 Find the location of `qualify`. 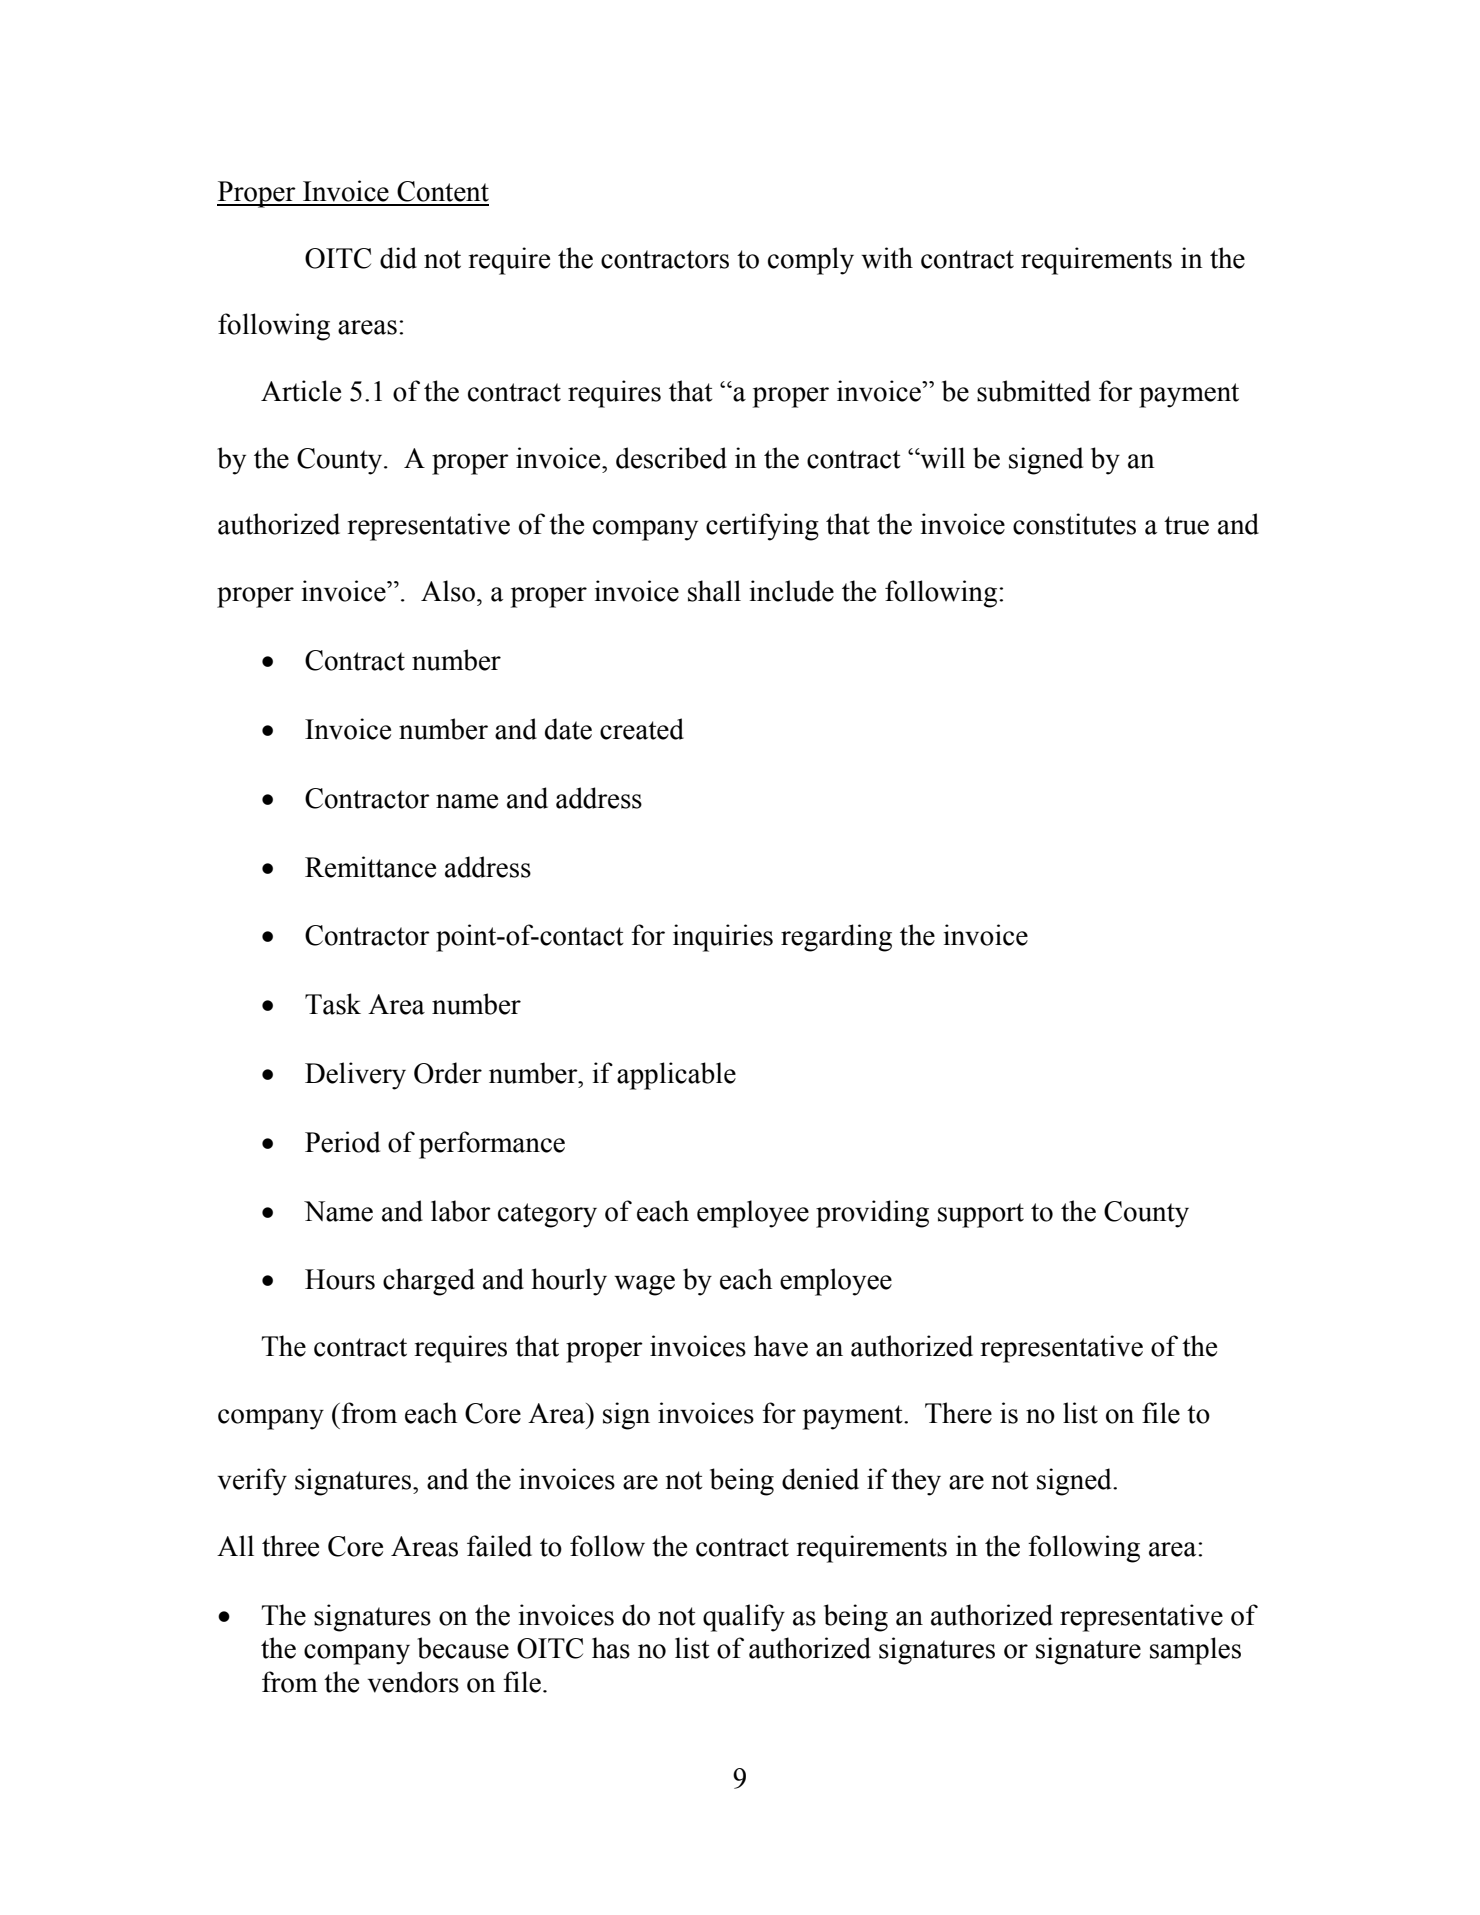

qualify is located at coordinates (744, 1618).
